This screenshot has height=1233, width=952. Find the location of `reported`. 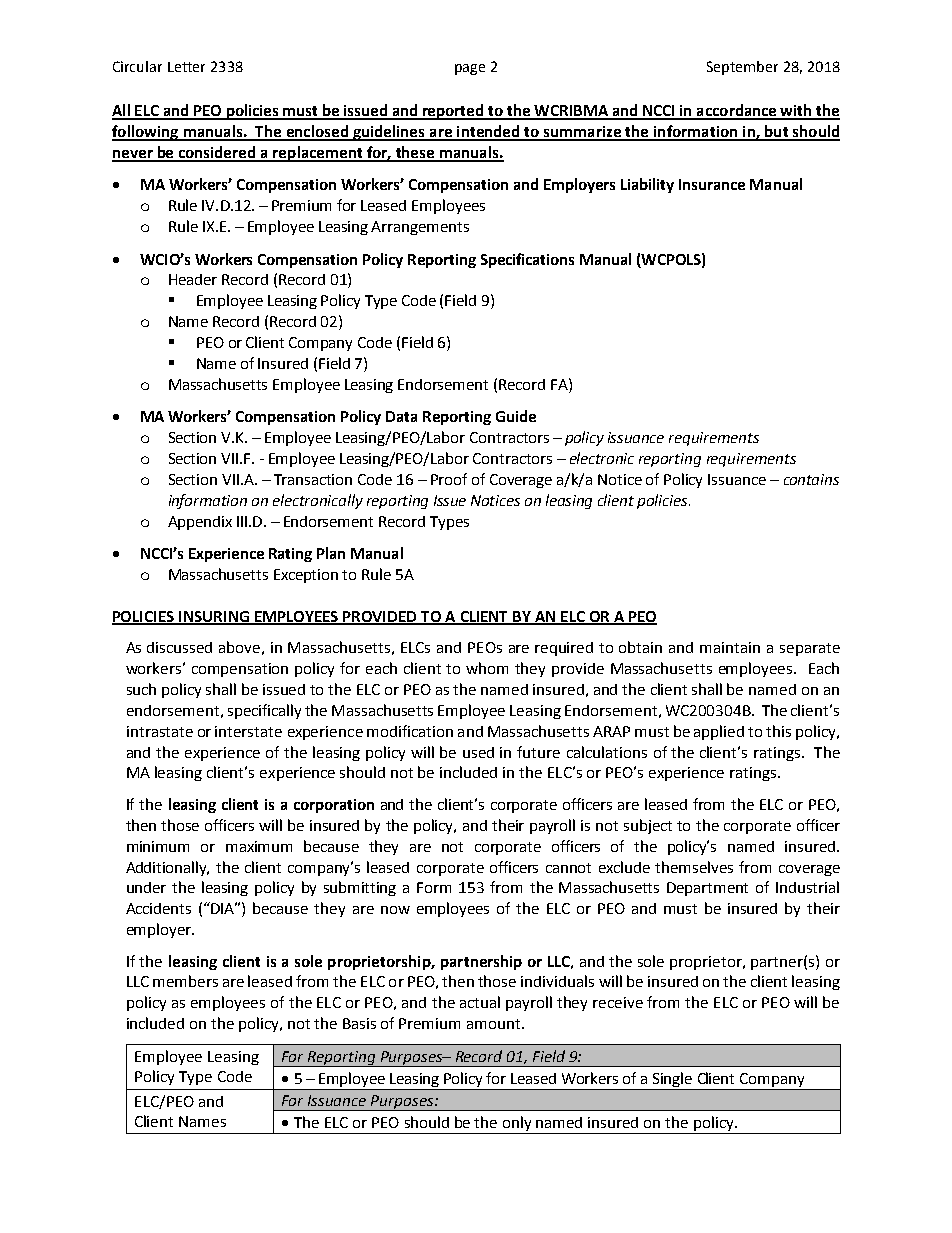

reported is located at coordinates (453, 112).
